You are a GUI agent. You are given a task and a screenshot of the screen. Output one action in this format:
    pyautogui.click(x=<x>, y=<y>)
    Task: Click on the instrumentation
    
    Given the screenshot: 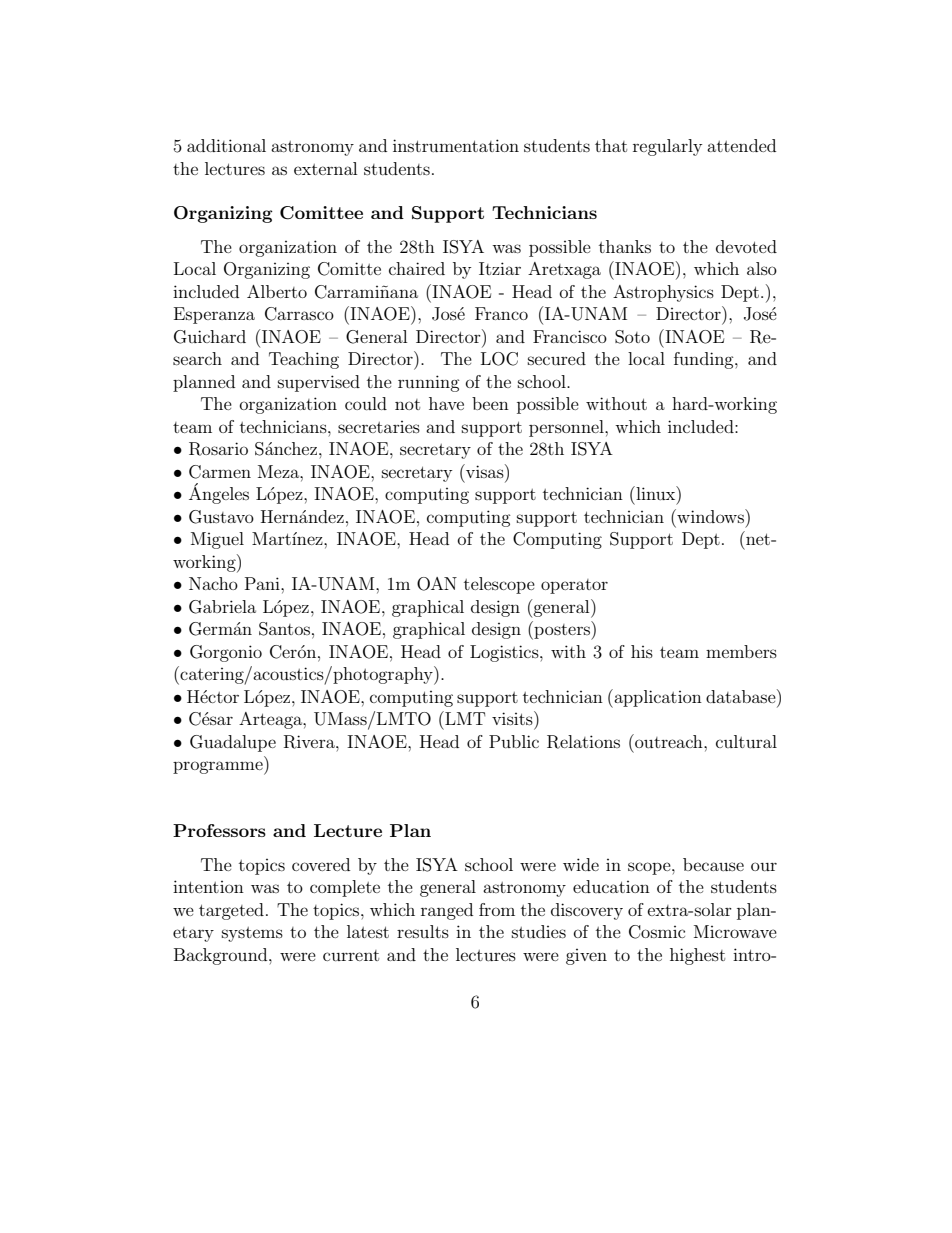 What is the action you would take?
    pyautogui.click(x=456, y=145)
